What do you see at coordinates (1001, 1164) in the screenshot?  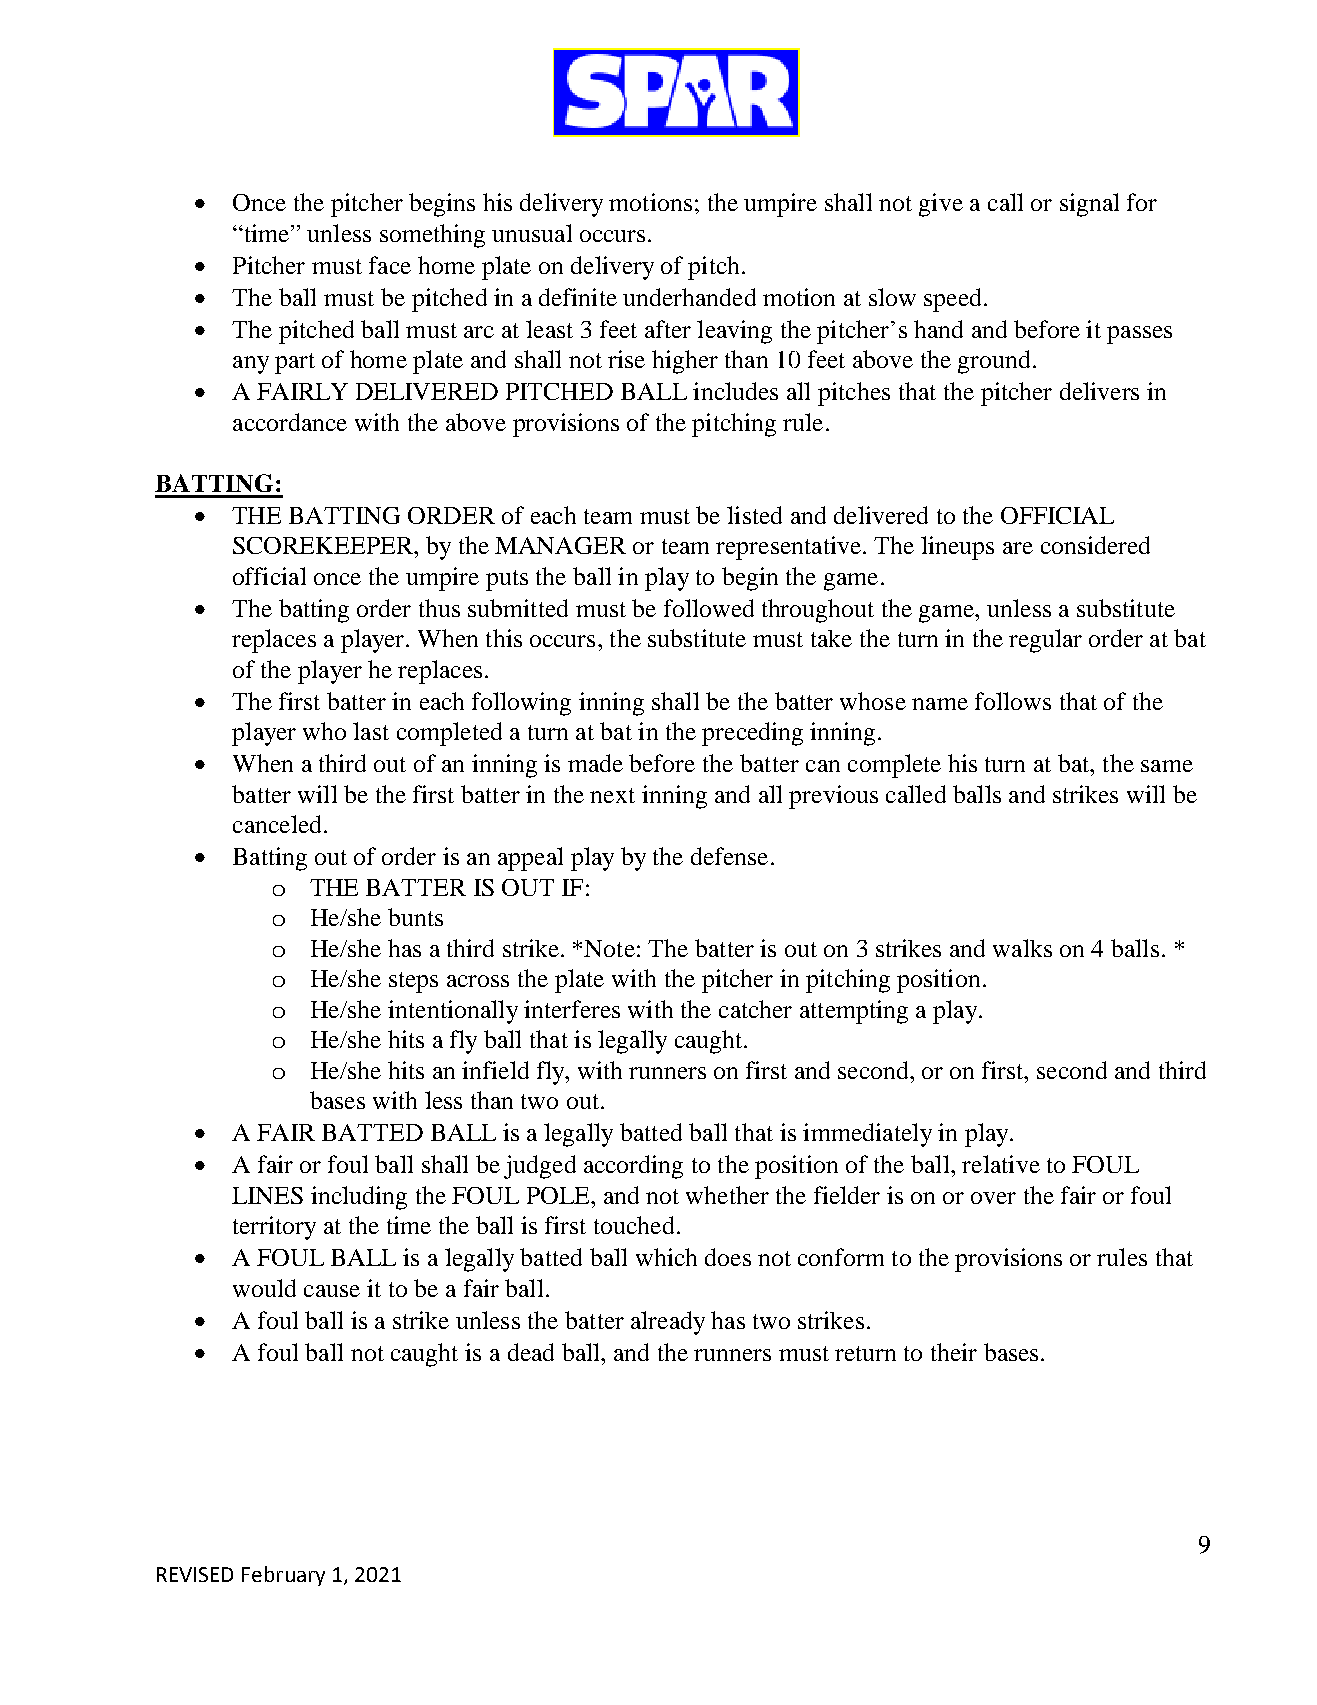 I see `relative` at bounding box center [1001, 1164].
